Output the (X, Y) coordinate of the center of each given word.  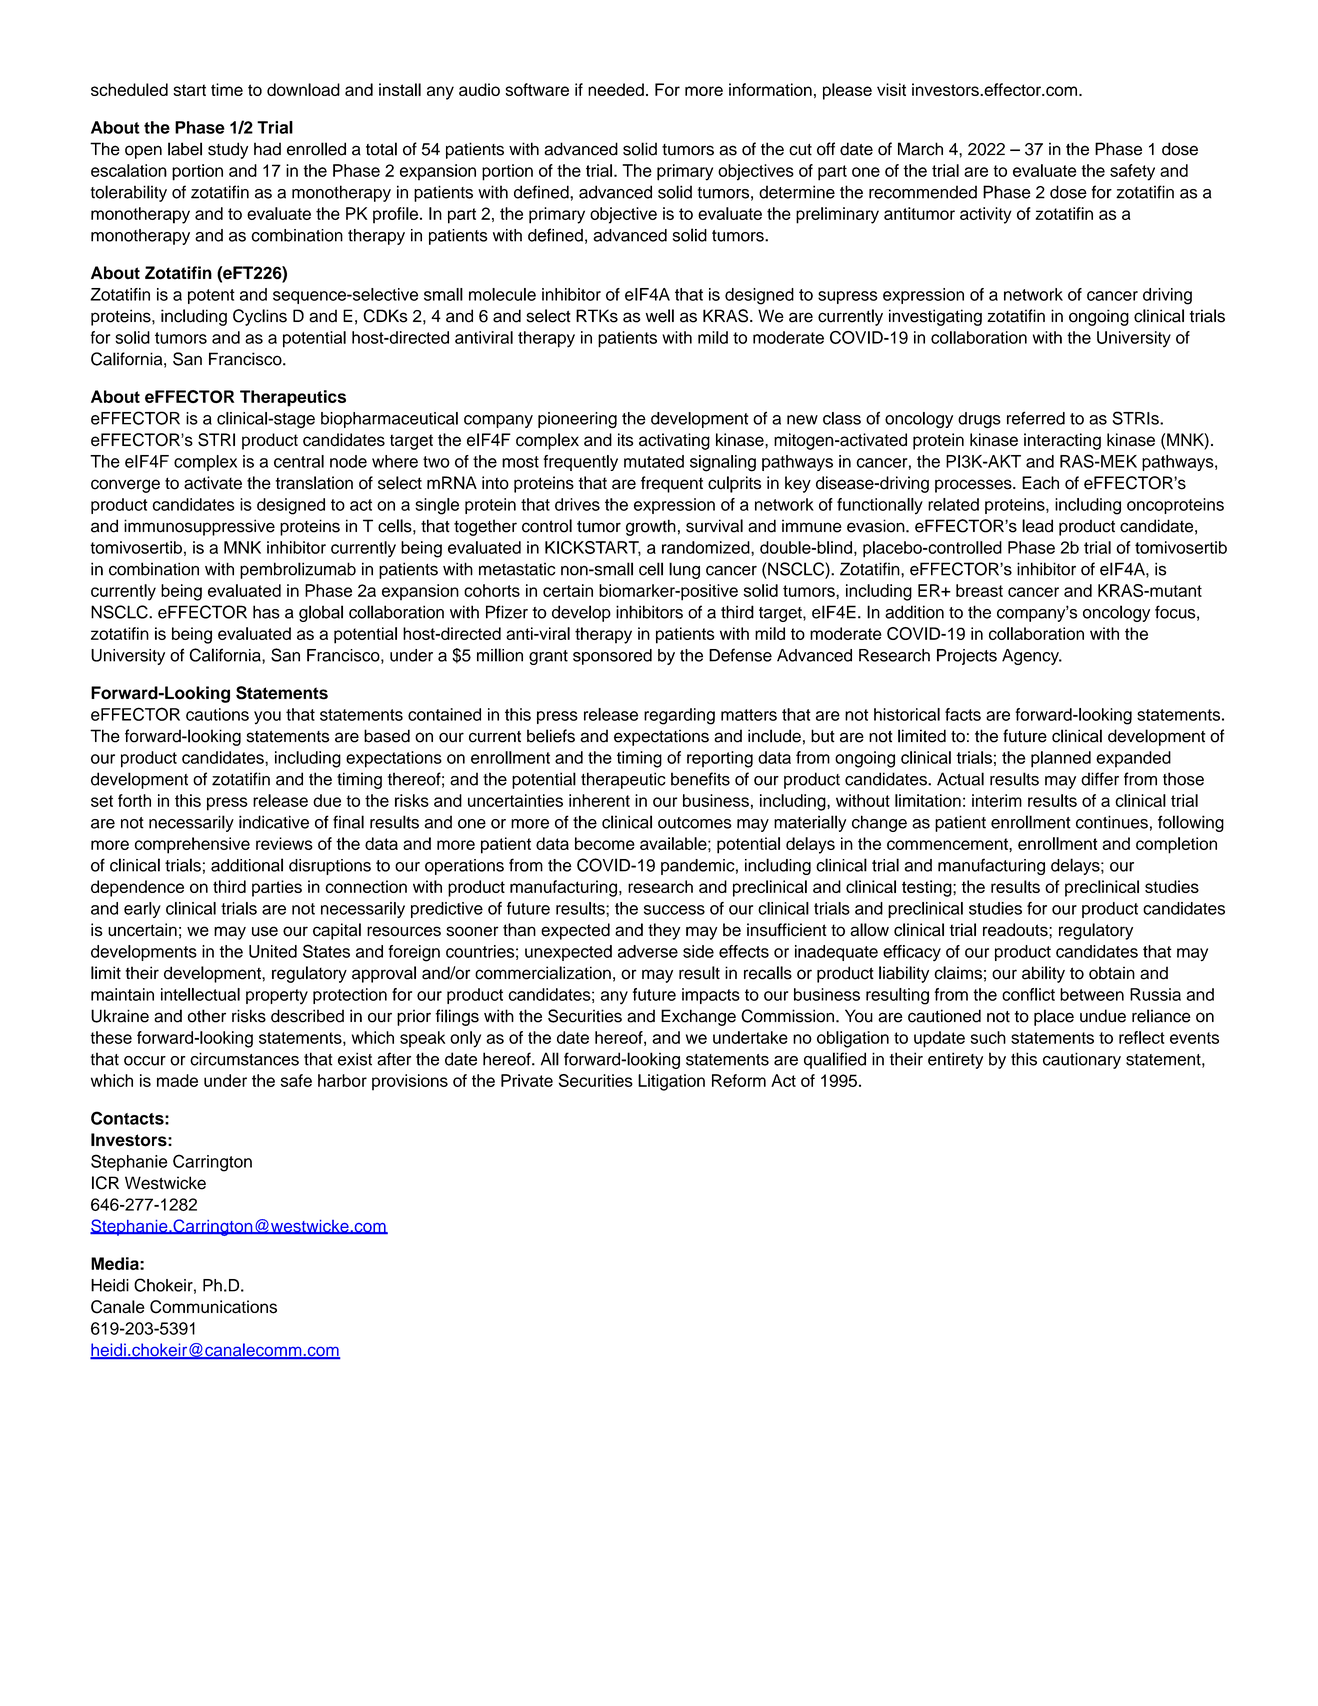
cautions (217, 714)
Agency (1031, 657)
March (920, 149)
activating (674, 441)
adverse (648, 951)
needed (616, 89)
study (228, 150)
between (1092, 994)
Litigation (671, 1082)
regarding (679, 716)
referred (1036, 418)
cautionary (1082, 1060)
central (299, 461)
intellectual (200, 994)
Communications (213, 1307)
